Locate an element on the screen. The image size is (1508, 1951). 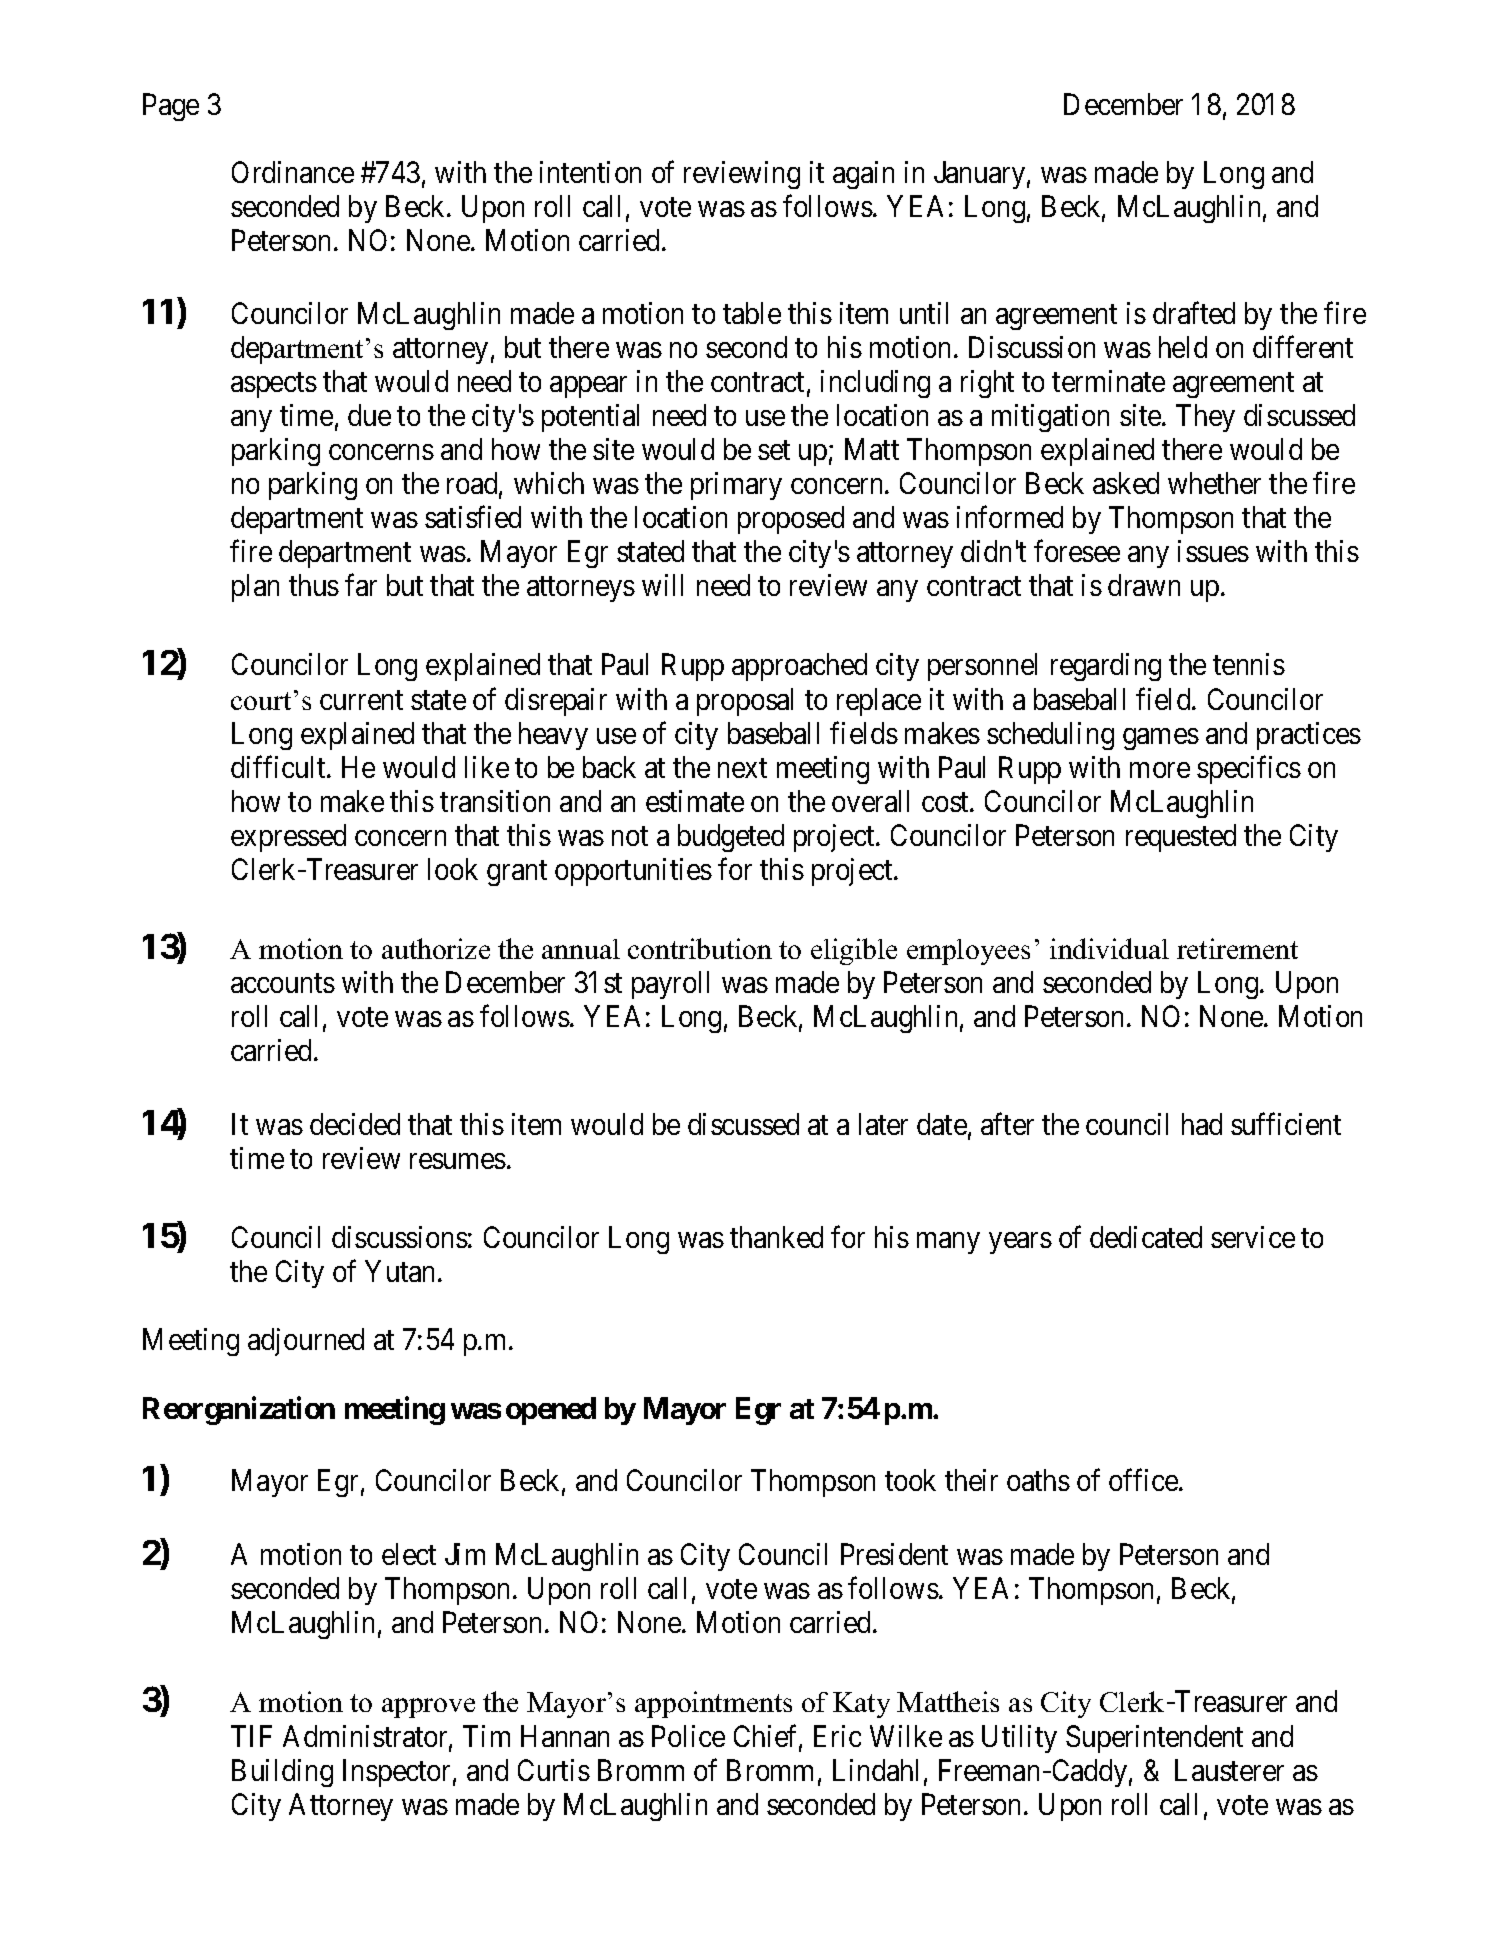
accounts is located at coordinates (283, 983).
